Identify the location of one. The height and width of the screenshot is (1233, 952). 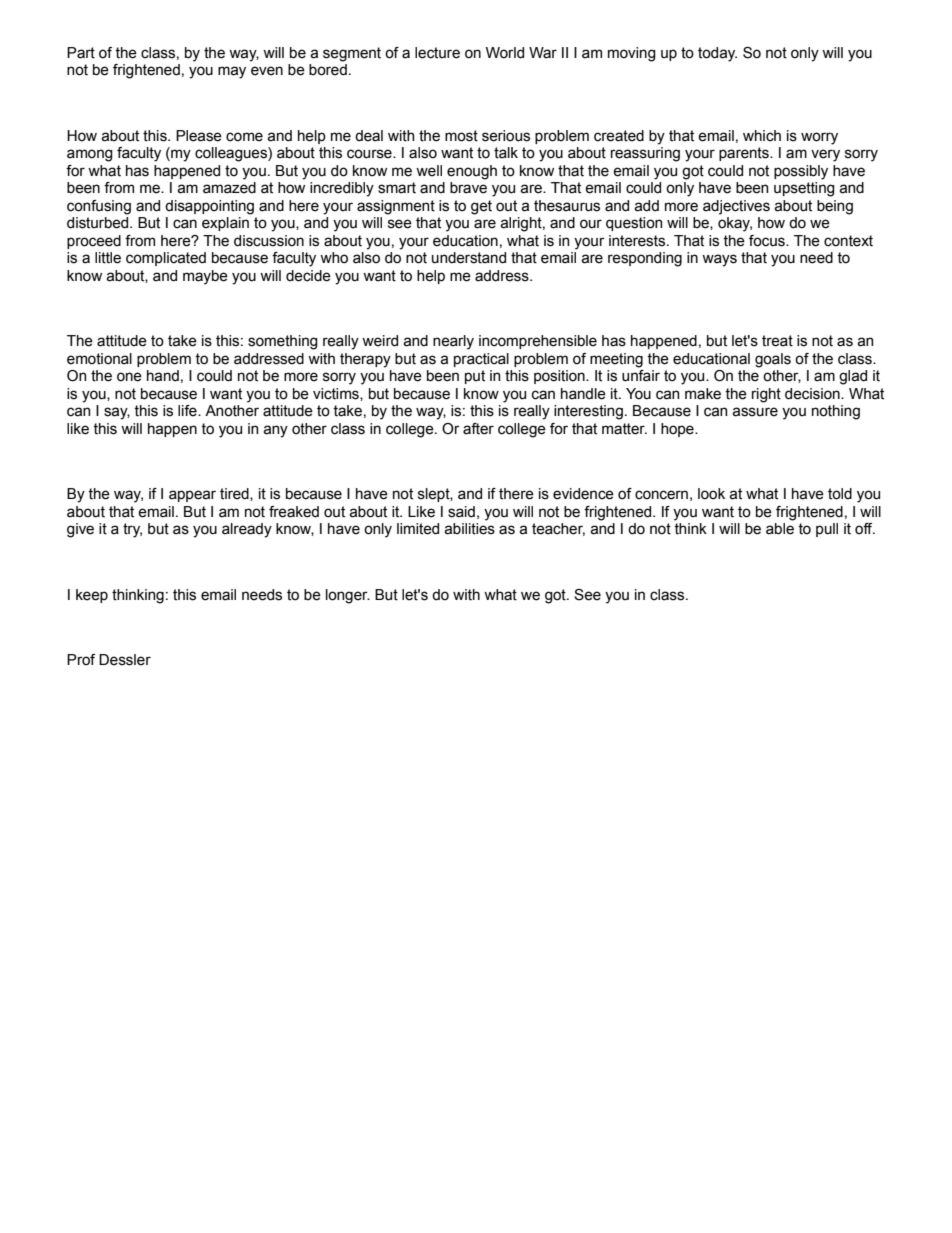
(129, 377).
